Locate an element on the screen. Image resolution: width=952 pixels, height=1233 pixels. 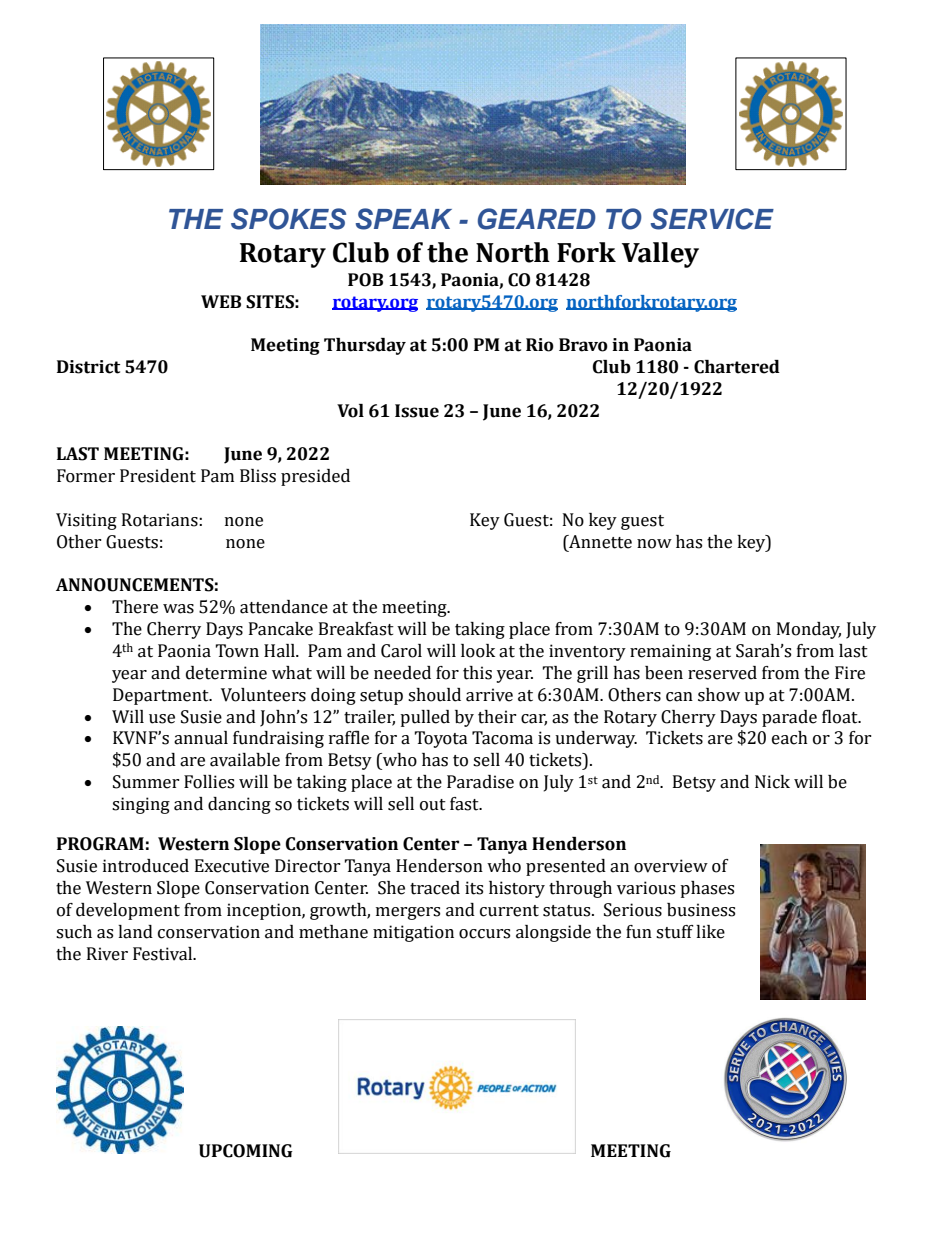
Issue is located at coordinates (417, 411).
